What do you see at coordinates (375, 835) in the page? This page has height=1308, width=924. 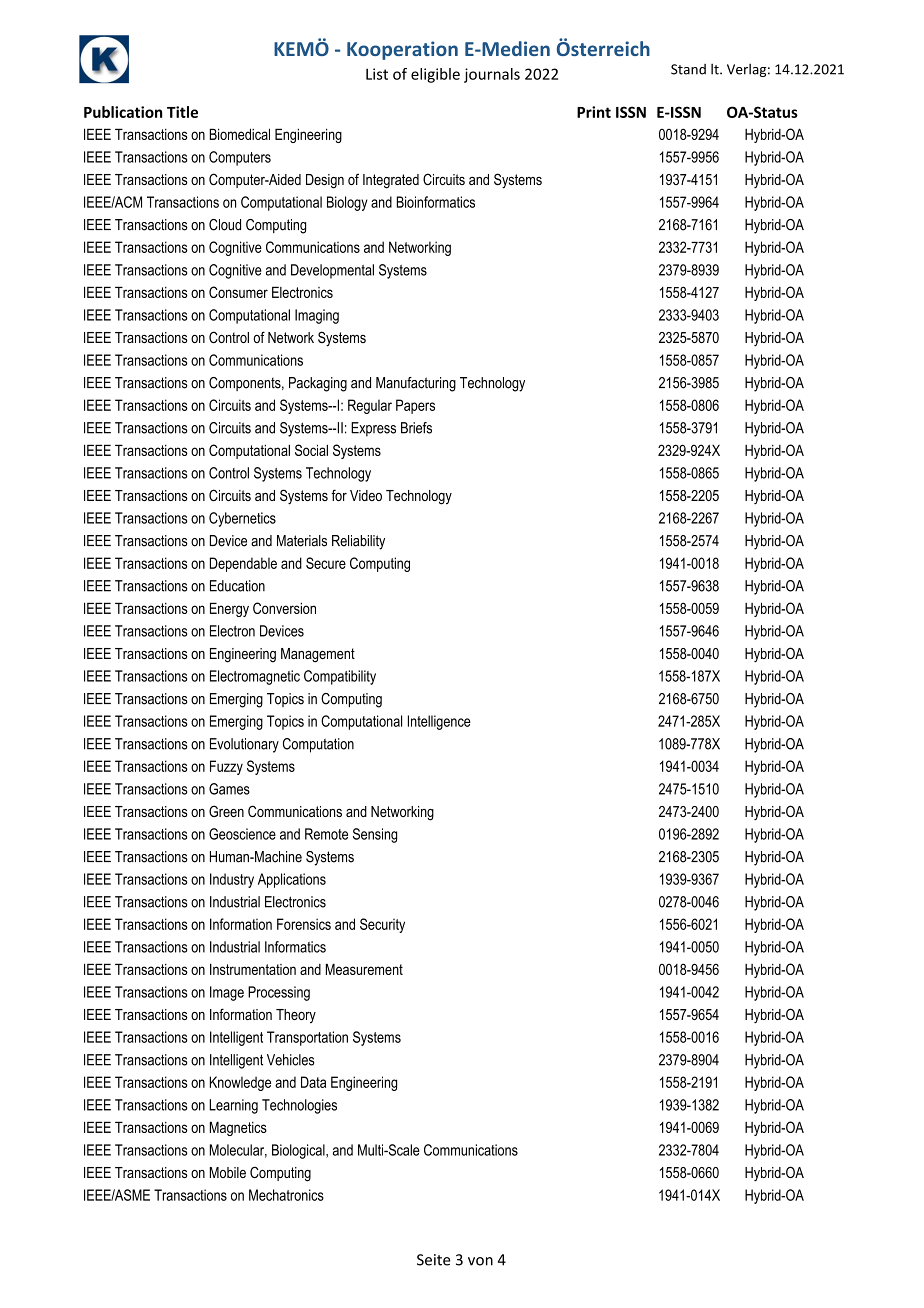 I see `Sensing` at bounding box center [375, 835].
